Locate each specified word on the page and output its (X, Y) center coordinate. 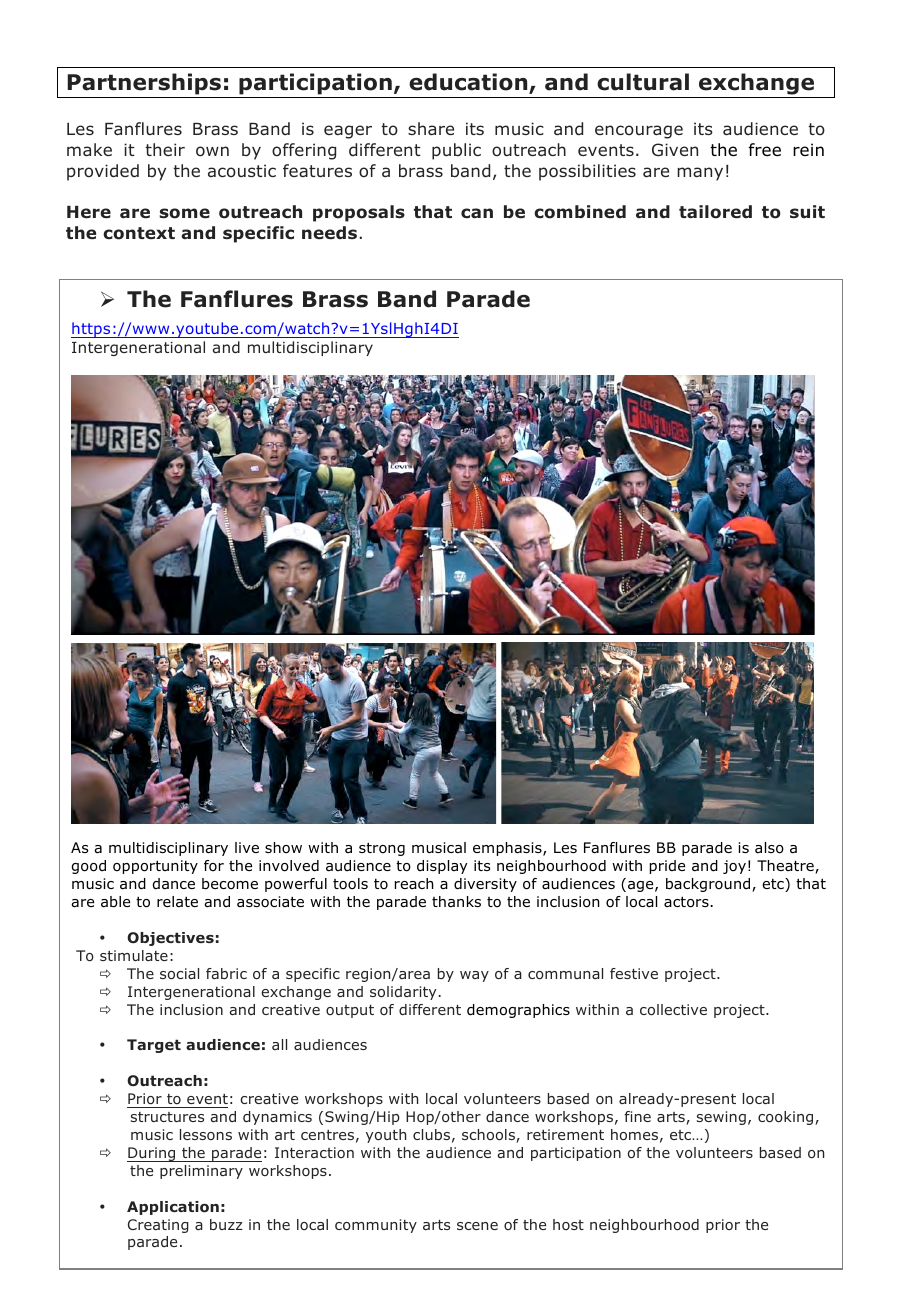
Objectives (170, 939)
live (247, 847)
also (769, 848)
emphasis (508, 849)
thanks (456, 902)
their (165, 149)
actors (687, 902)
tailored (715, 212)
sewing (721, 1118)
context (139, 233)
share (431, 128)
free (765, 150)
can (477, 213)
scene (477, 1226)
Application (173, 1208)
